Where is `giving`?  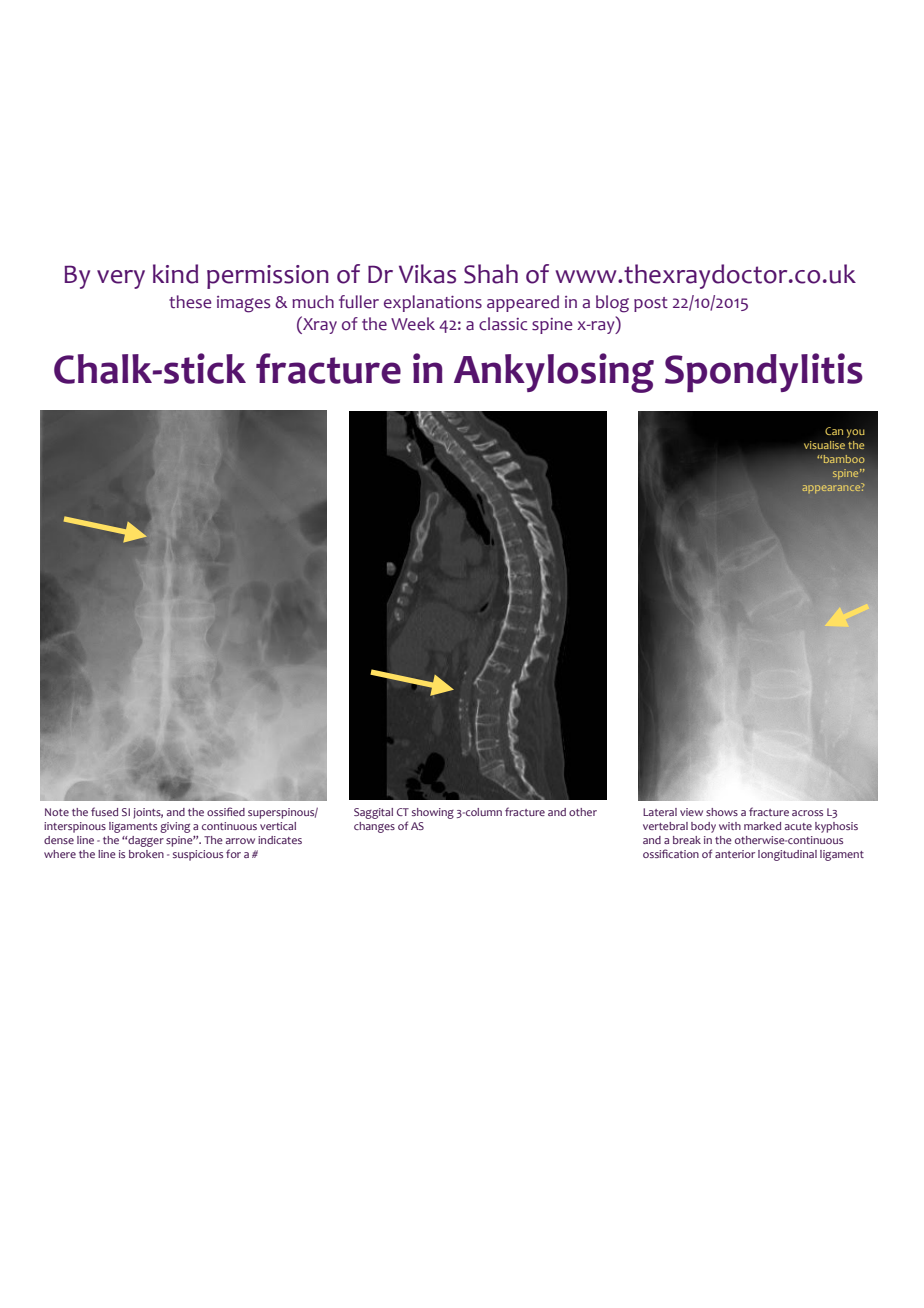
giving is located at coordinates (175, 827).
